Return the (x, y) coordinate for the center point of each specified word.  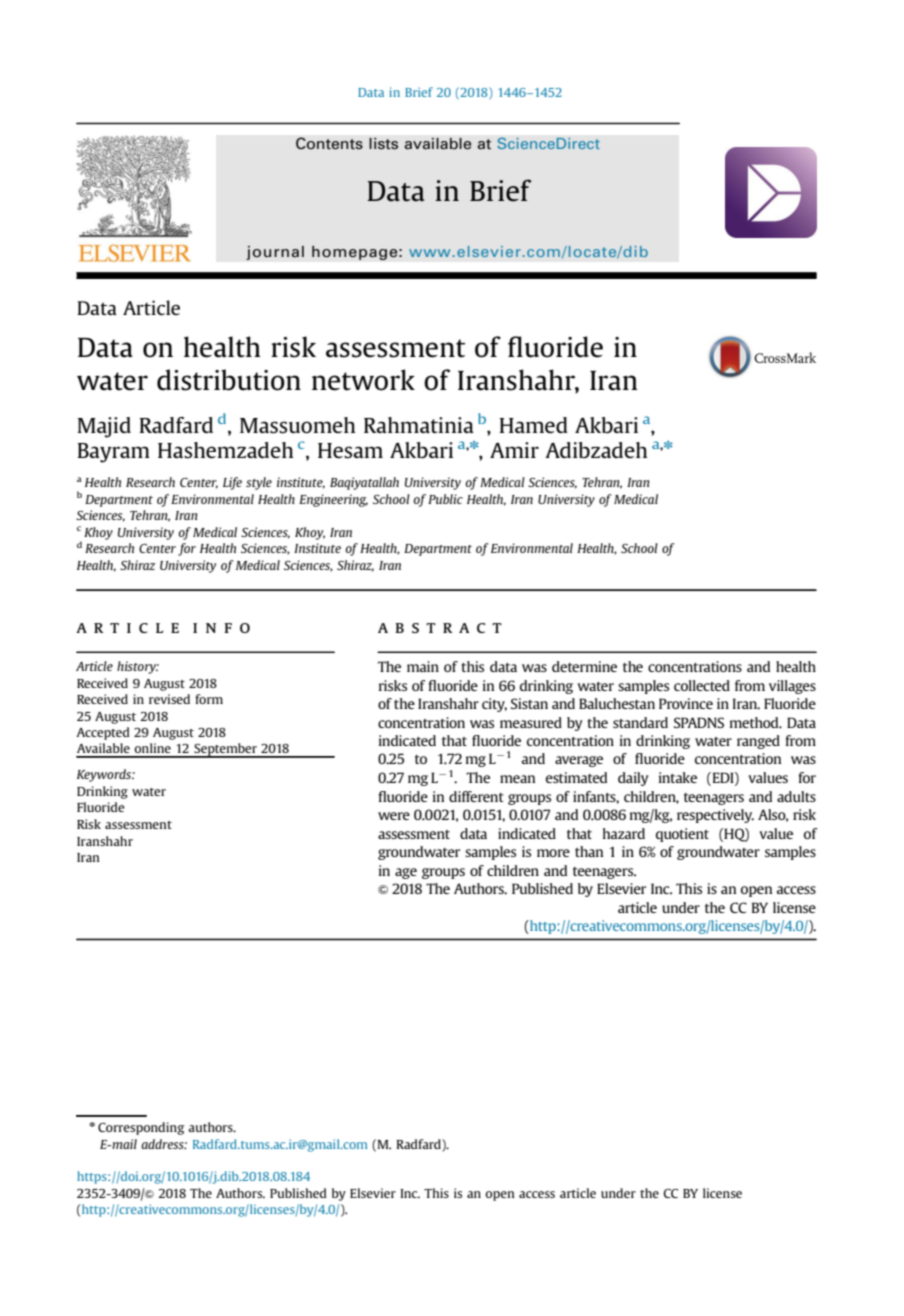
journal (275, 253)
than (589, 851)
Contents (329, 143)
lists (383, 144)
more (553, 853)
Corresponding (141, 1128)
